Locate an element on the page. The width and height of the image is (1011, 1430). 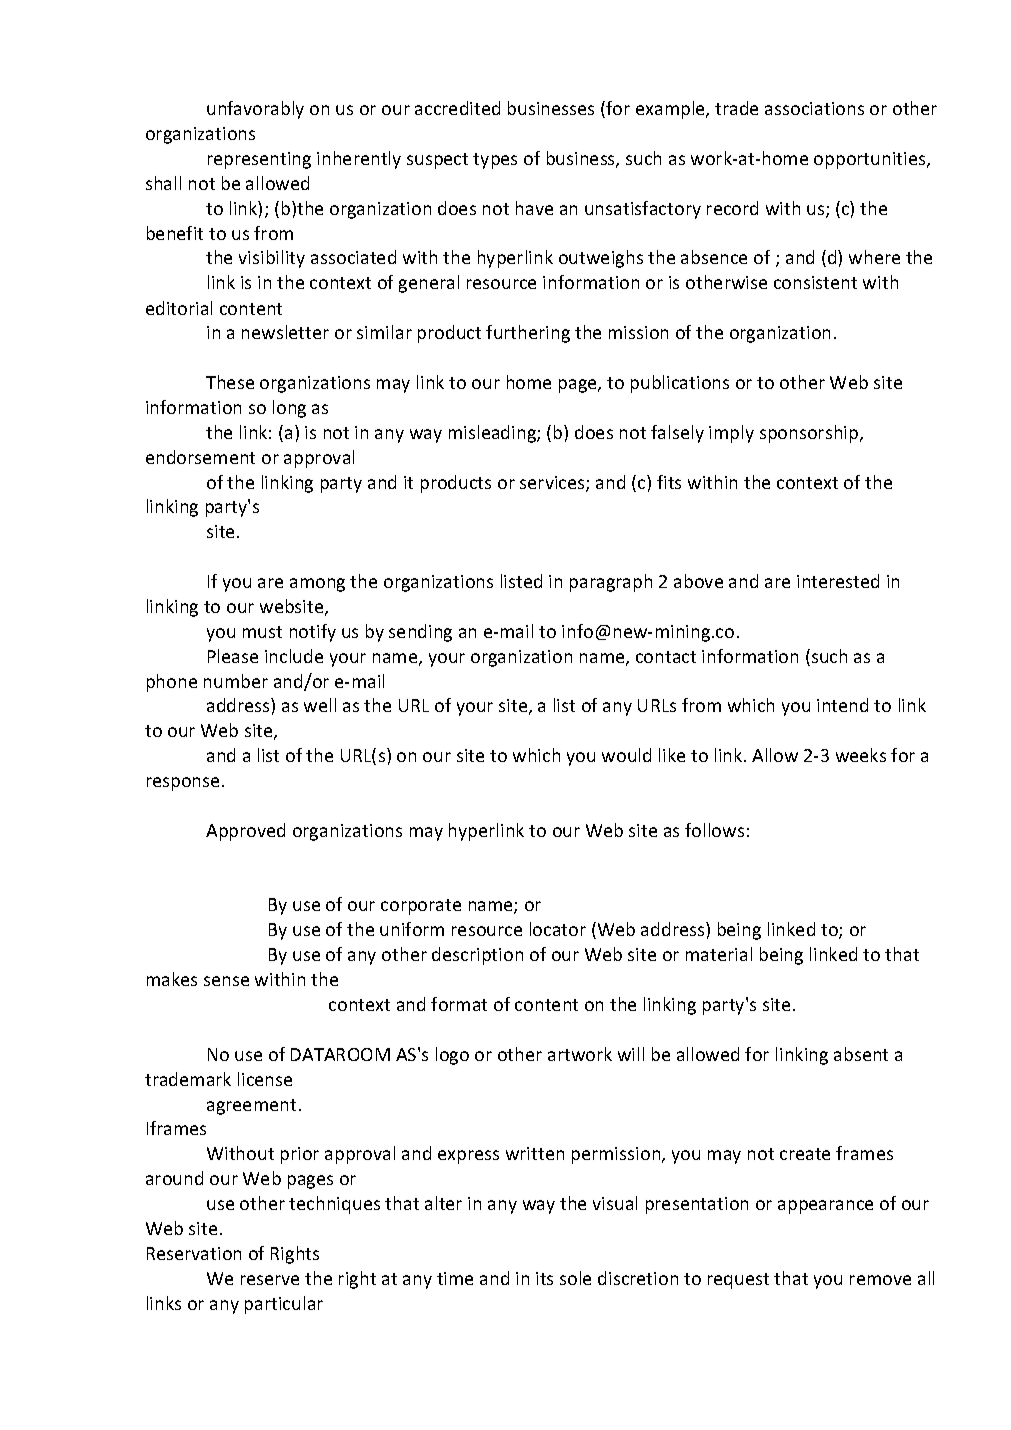
types is located at coordinates (495, 161).
